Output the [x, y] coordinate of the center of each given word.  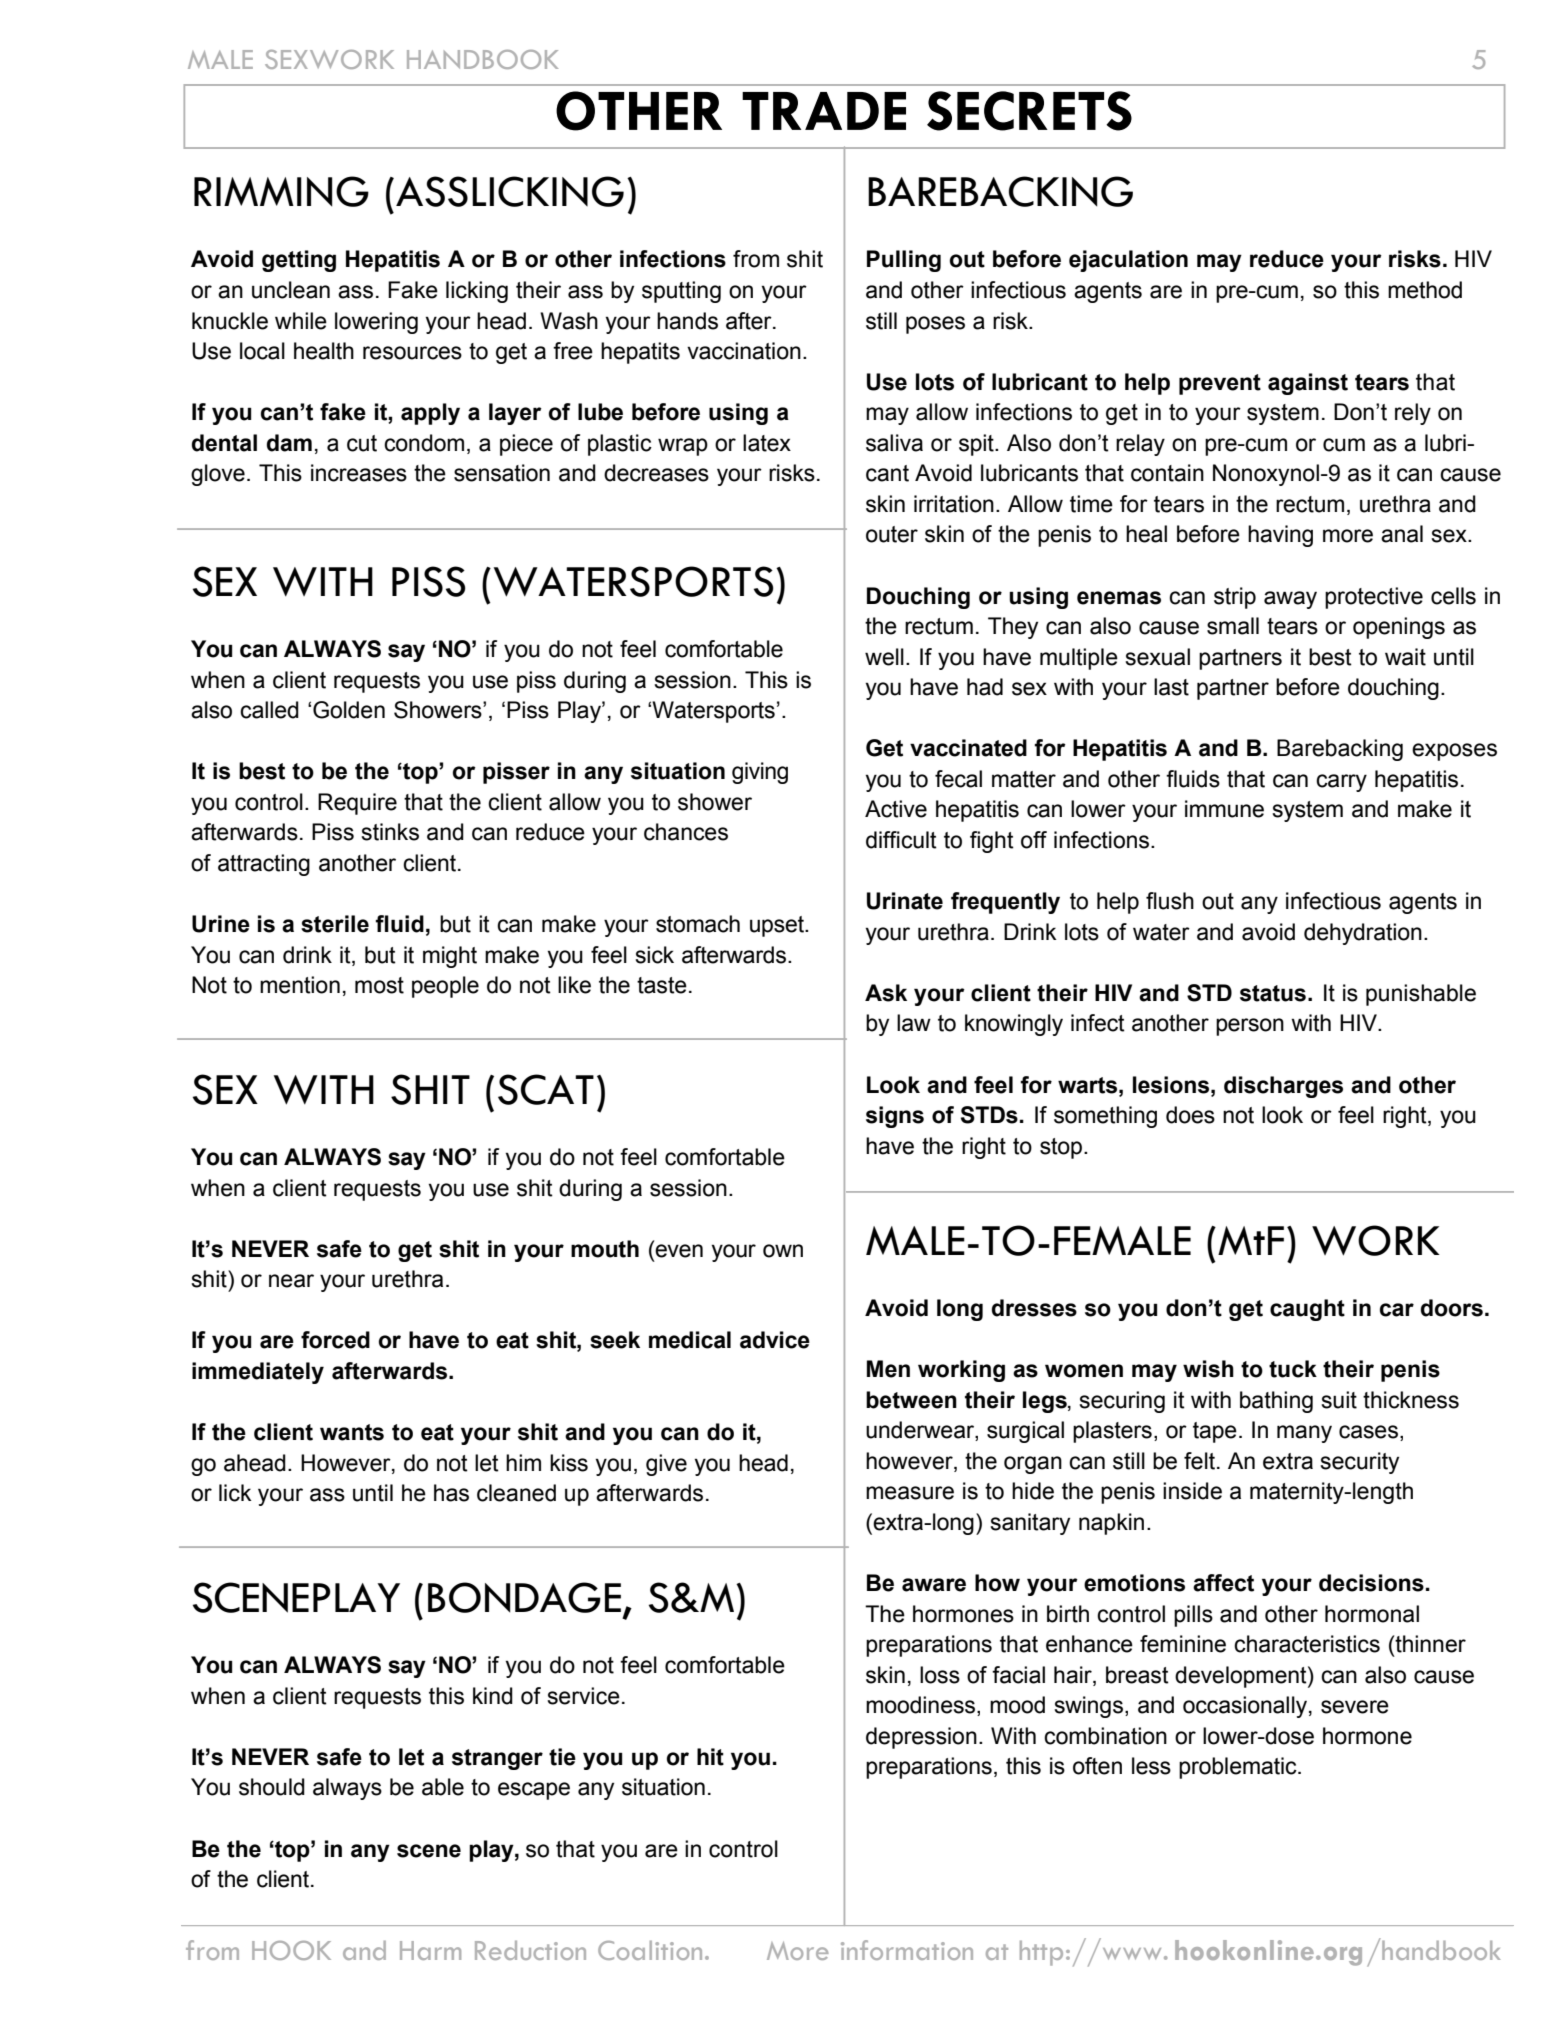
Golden [349, 710]
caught [1307, 1310]
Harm [430, 1950]
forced [335, 1340]
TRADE [824, 111]
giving [760, 773]
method [1425, 290]
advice [775, 1340]
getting [299, 261]
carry [1341, 783]
